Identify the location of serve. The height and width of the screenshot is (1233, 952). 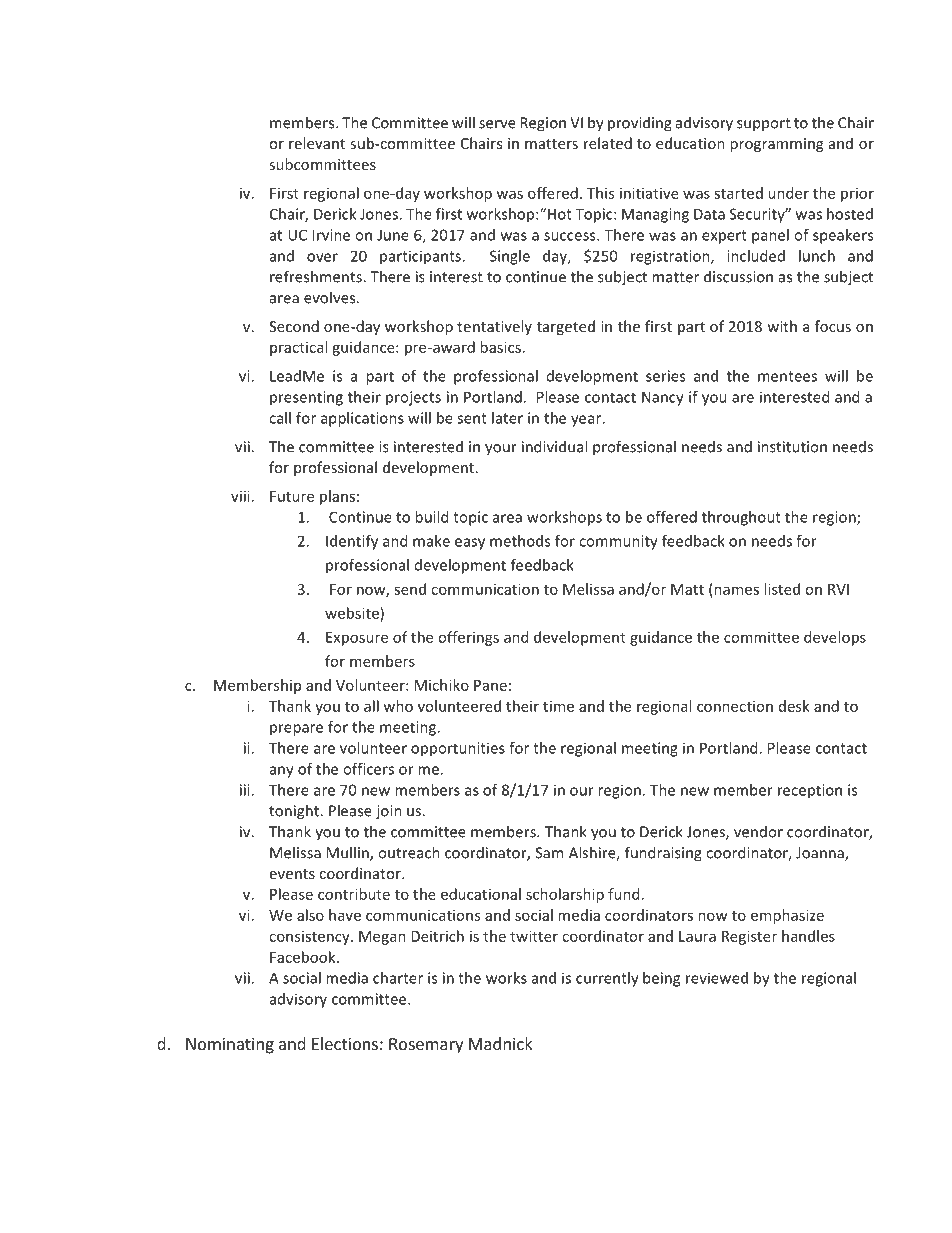
(497, 124).
